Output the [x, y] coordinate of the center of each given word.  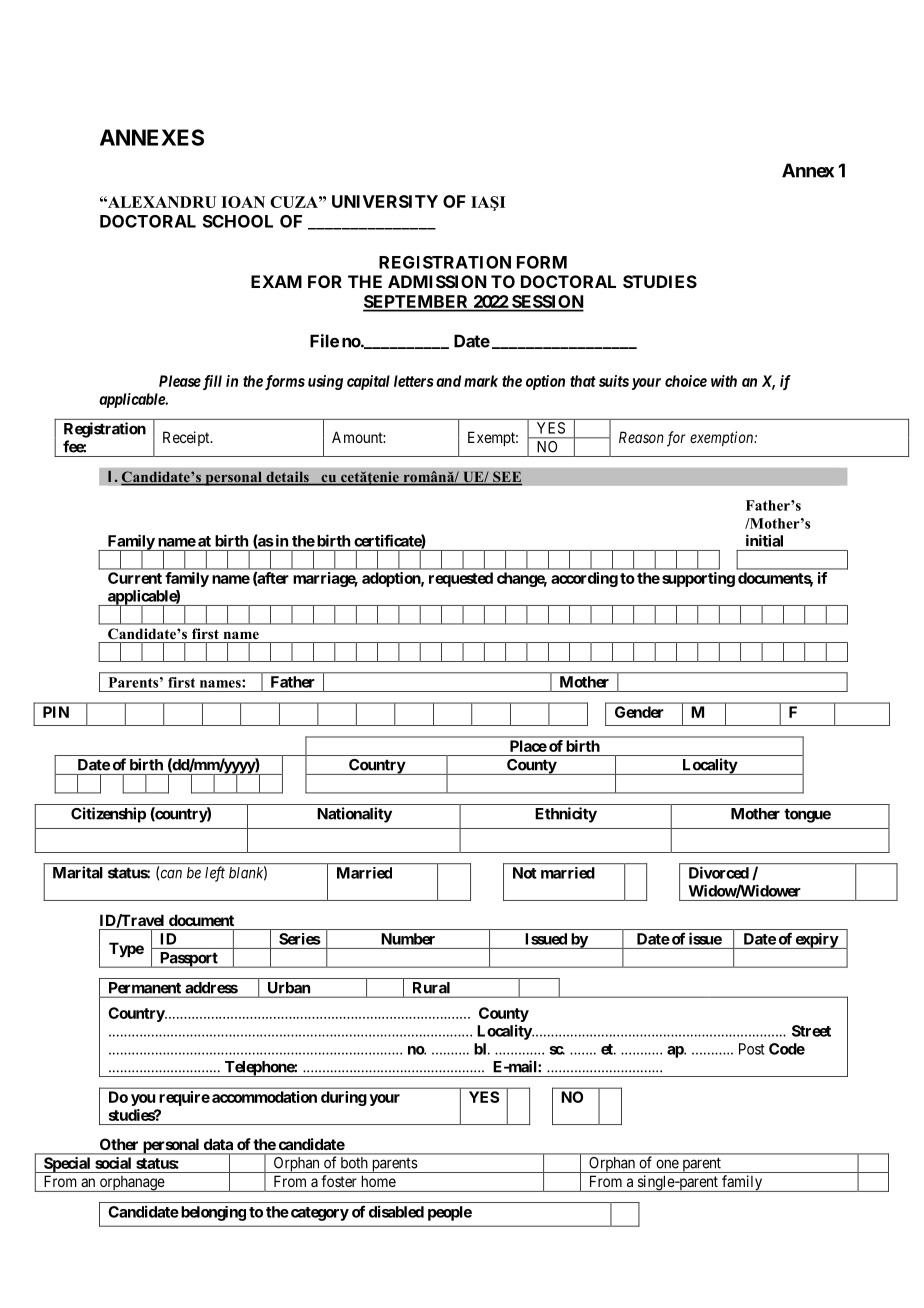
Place [528, 746]
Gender [639, 712]
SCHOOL [238, 221]
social [113, 1163]
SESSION [547, 303]
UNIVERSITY [385, 201]
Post [752, 1049]
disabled [396, 1211]
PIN [56, 712]
